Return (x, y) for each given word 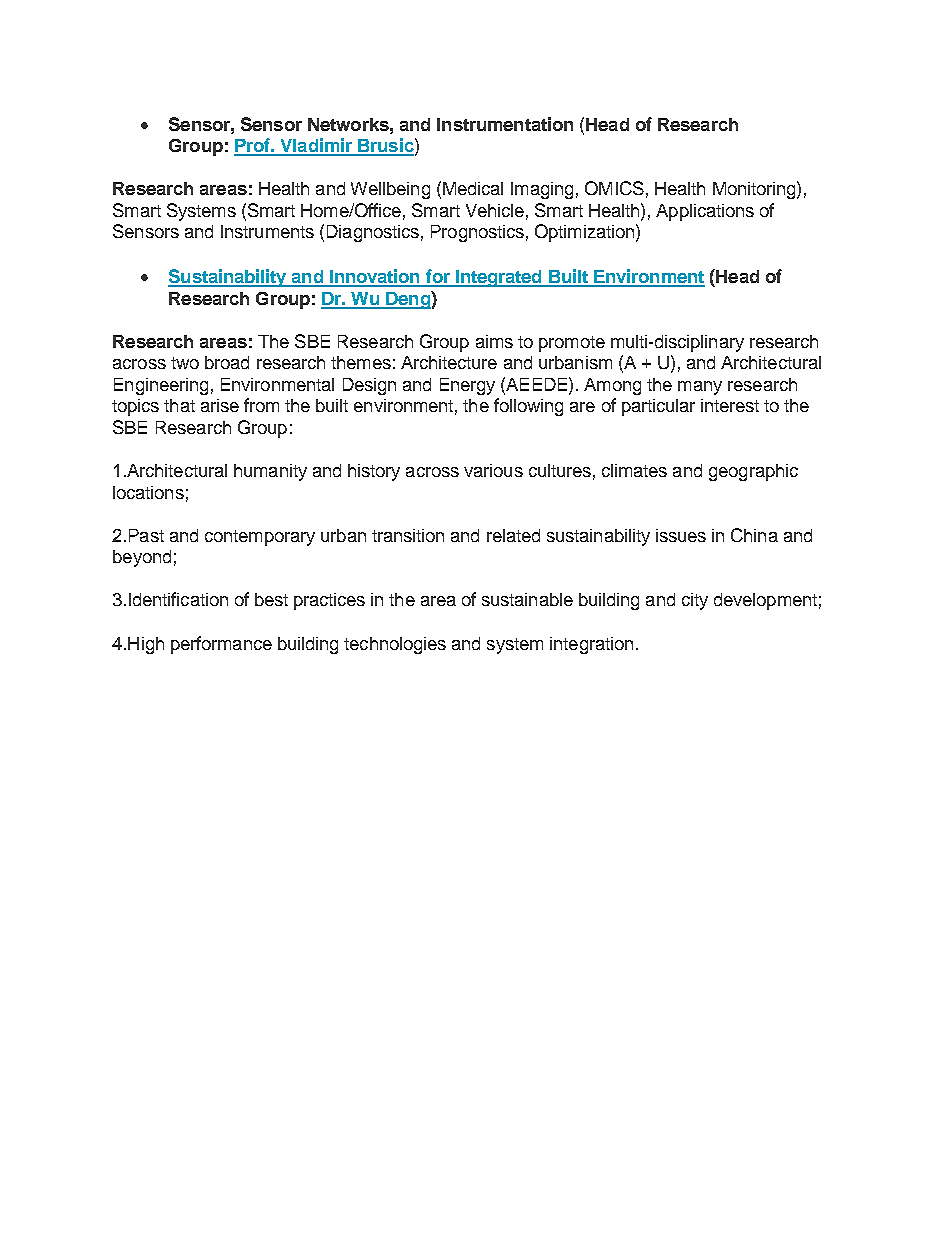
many (700, 388)
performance (221, 645)
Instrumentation (505, 124)
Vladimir (316, 146)
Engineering (161, 386)
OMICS (614, 188)
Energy (467, 386)
